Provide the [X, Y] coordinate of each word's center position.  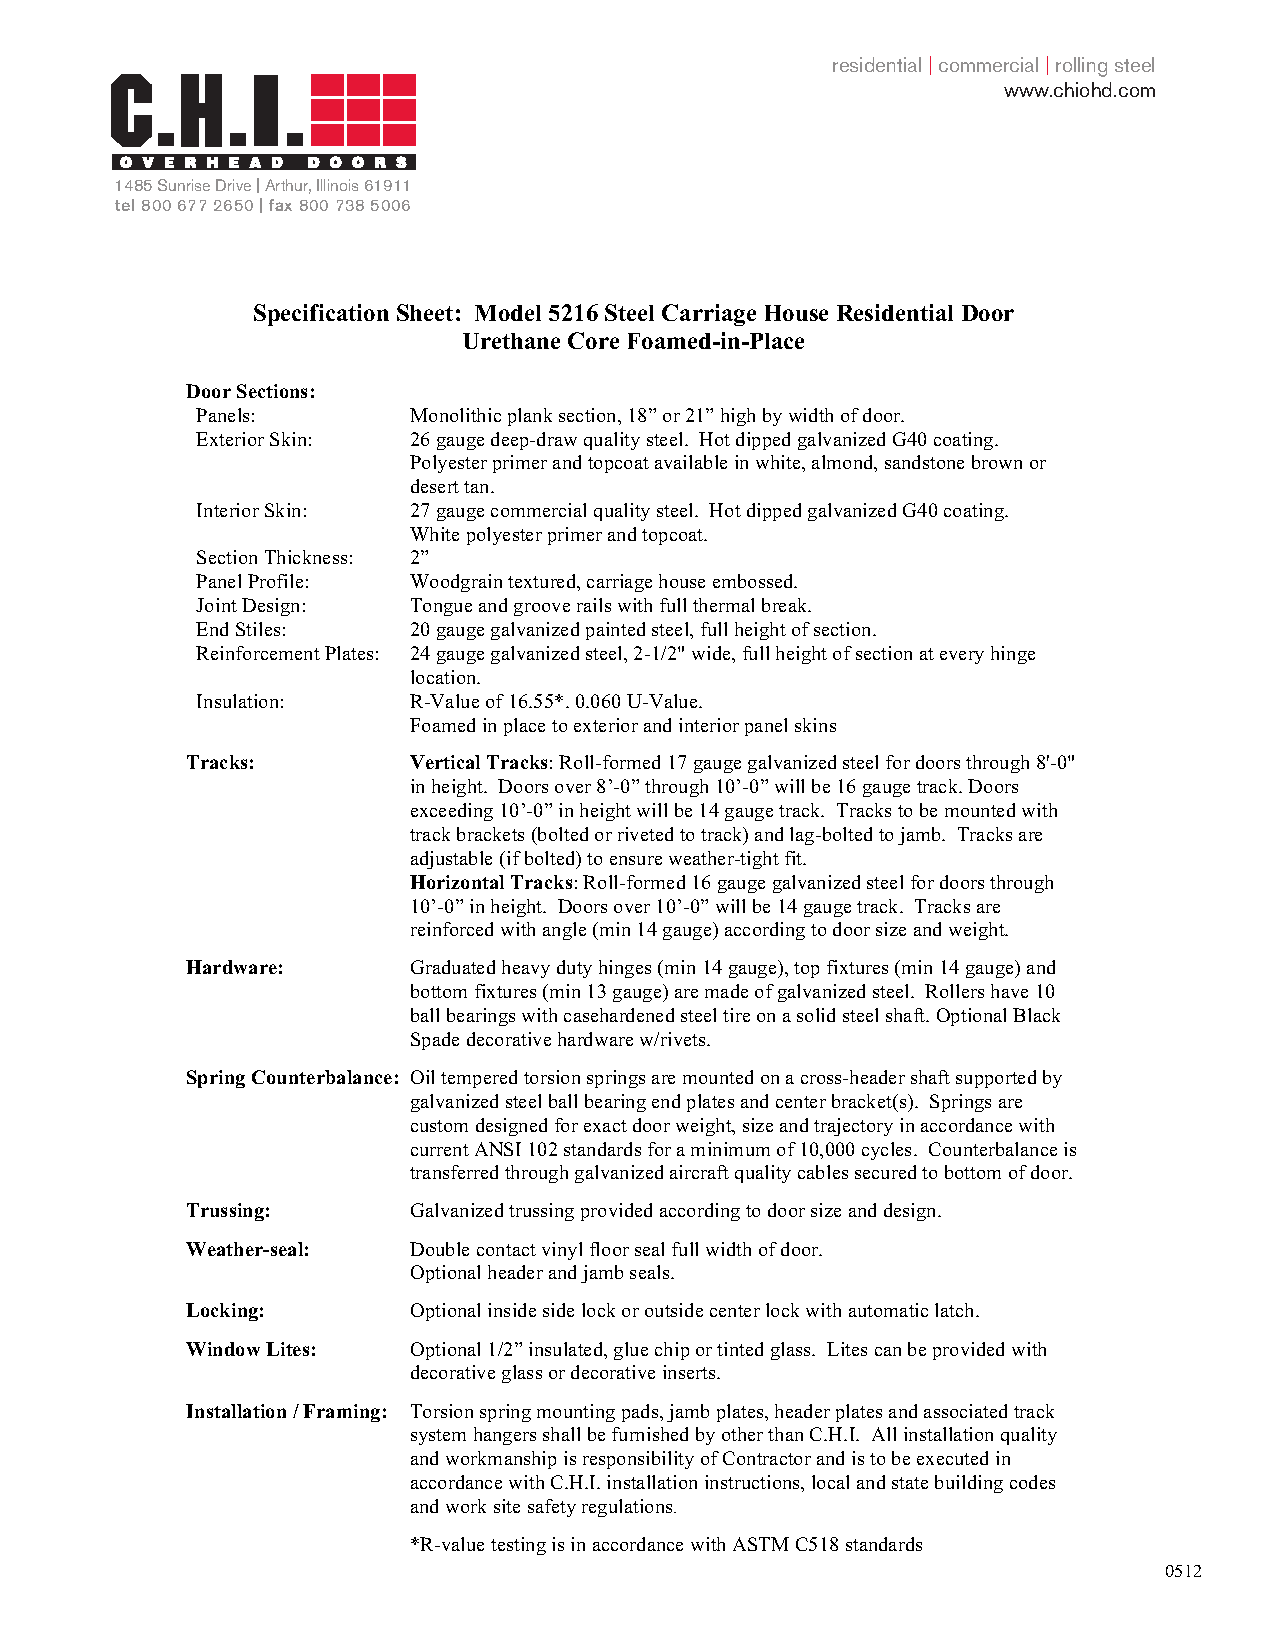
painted [615, 631]
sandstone [924, 462]
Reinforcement [258, 653]
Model [508, 313]
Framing [341, 1413]
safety [552, 1508]
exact [605, 1126]
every [962, 657]
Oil [422, 1077]
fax [280, 205]
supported [996, 1079]
